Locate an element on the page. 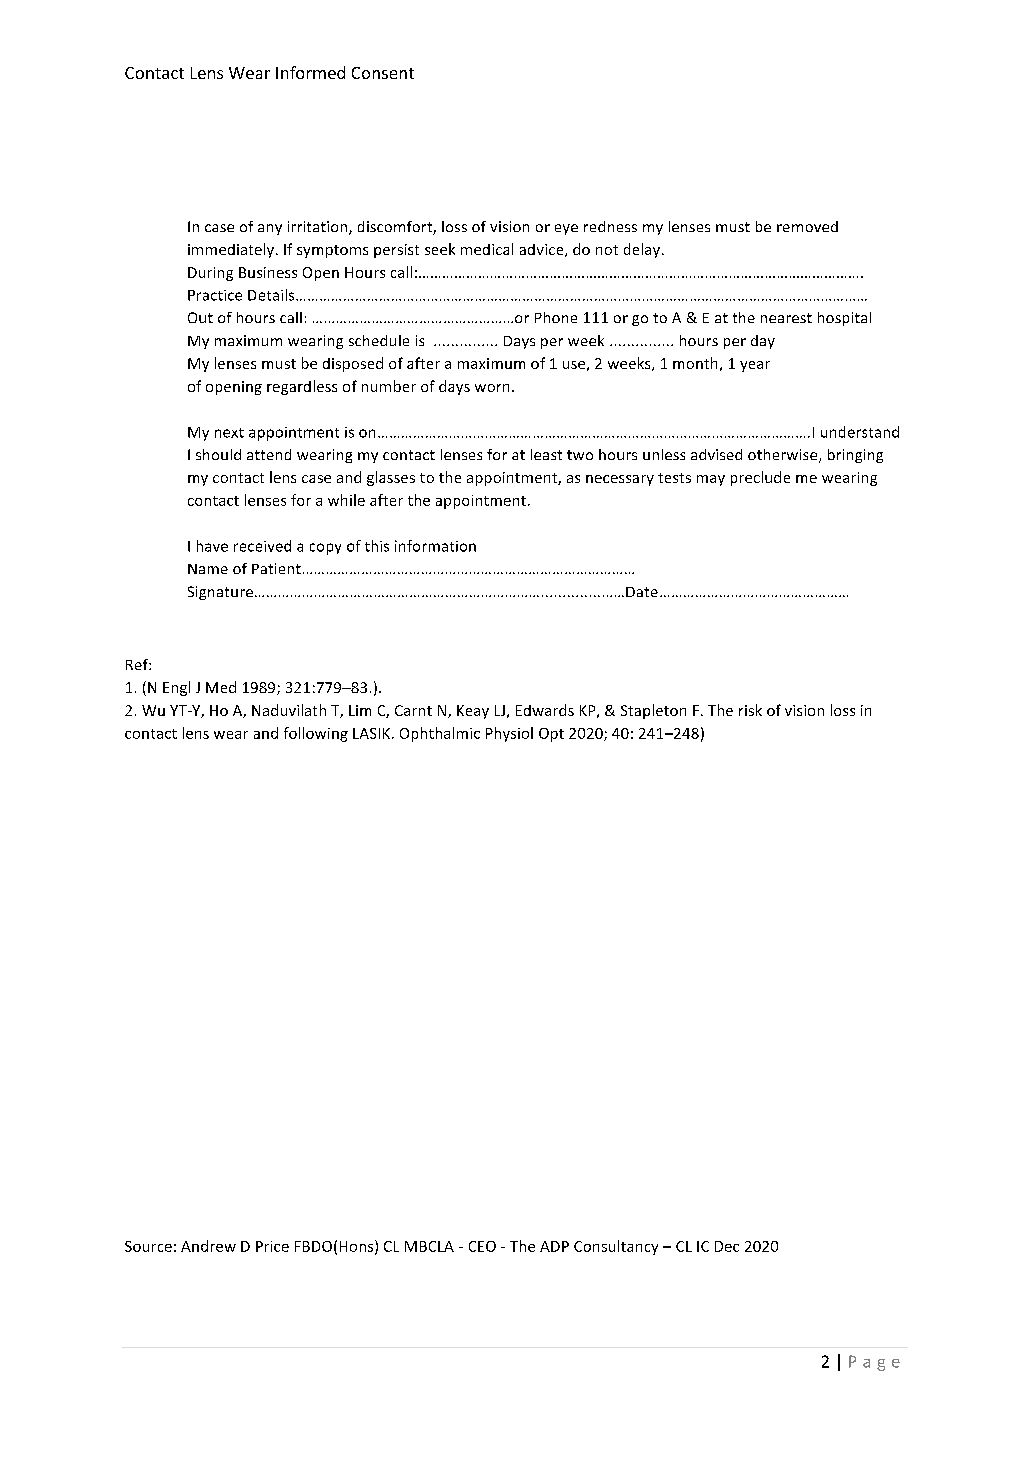 This document has width=1030, height=1457. Informed is located at coordinates (310, 72).
